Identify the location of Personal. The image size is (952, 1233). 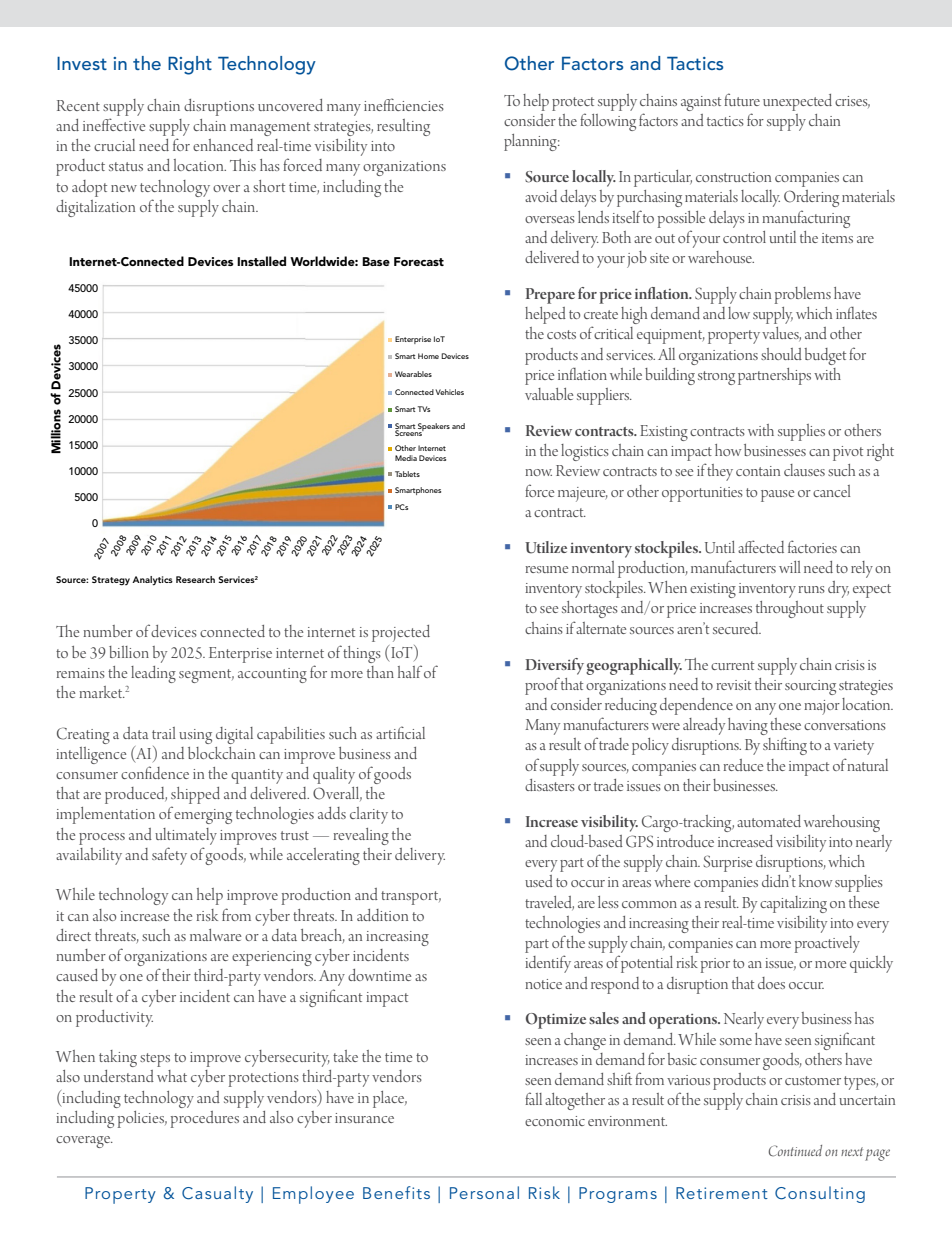
(484, 1192).
